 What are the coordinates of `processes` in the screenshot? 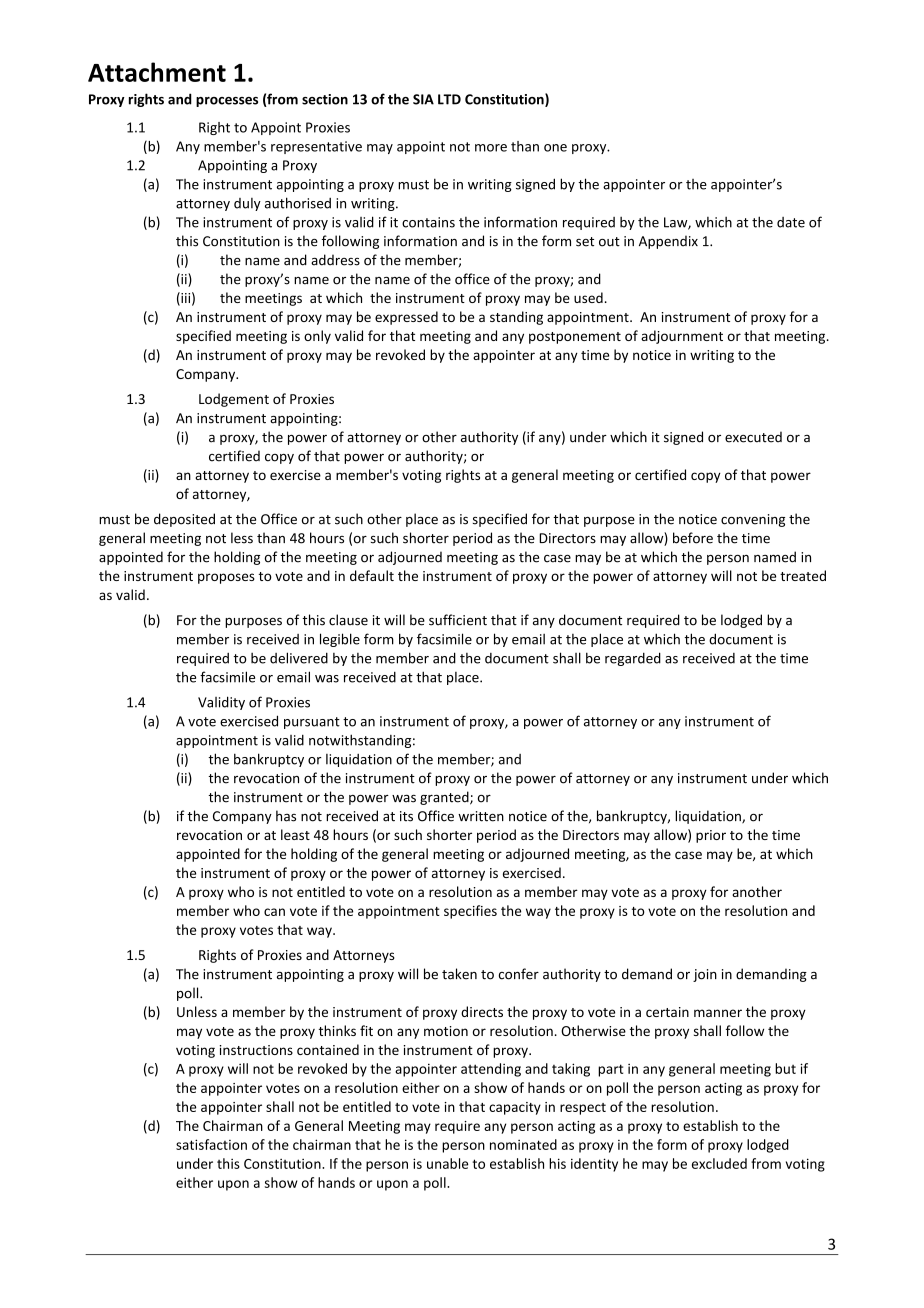 It's located at (227, 102).
